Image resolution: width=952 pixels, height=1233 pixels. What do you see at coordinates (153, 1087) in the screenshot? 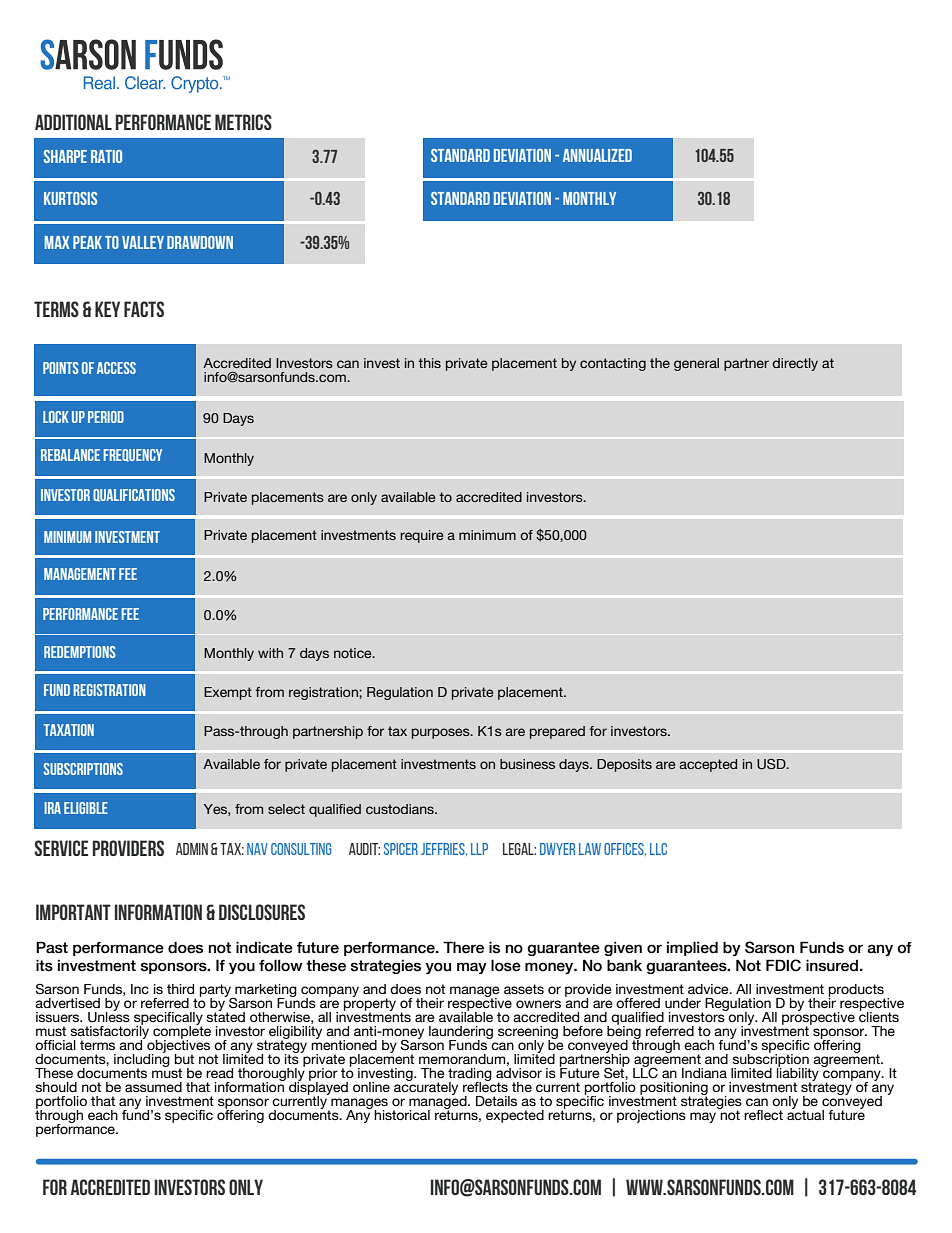
I see `assumed` at bounding box center [153, 1087].
